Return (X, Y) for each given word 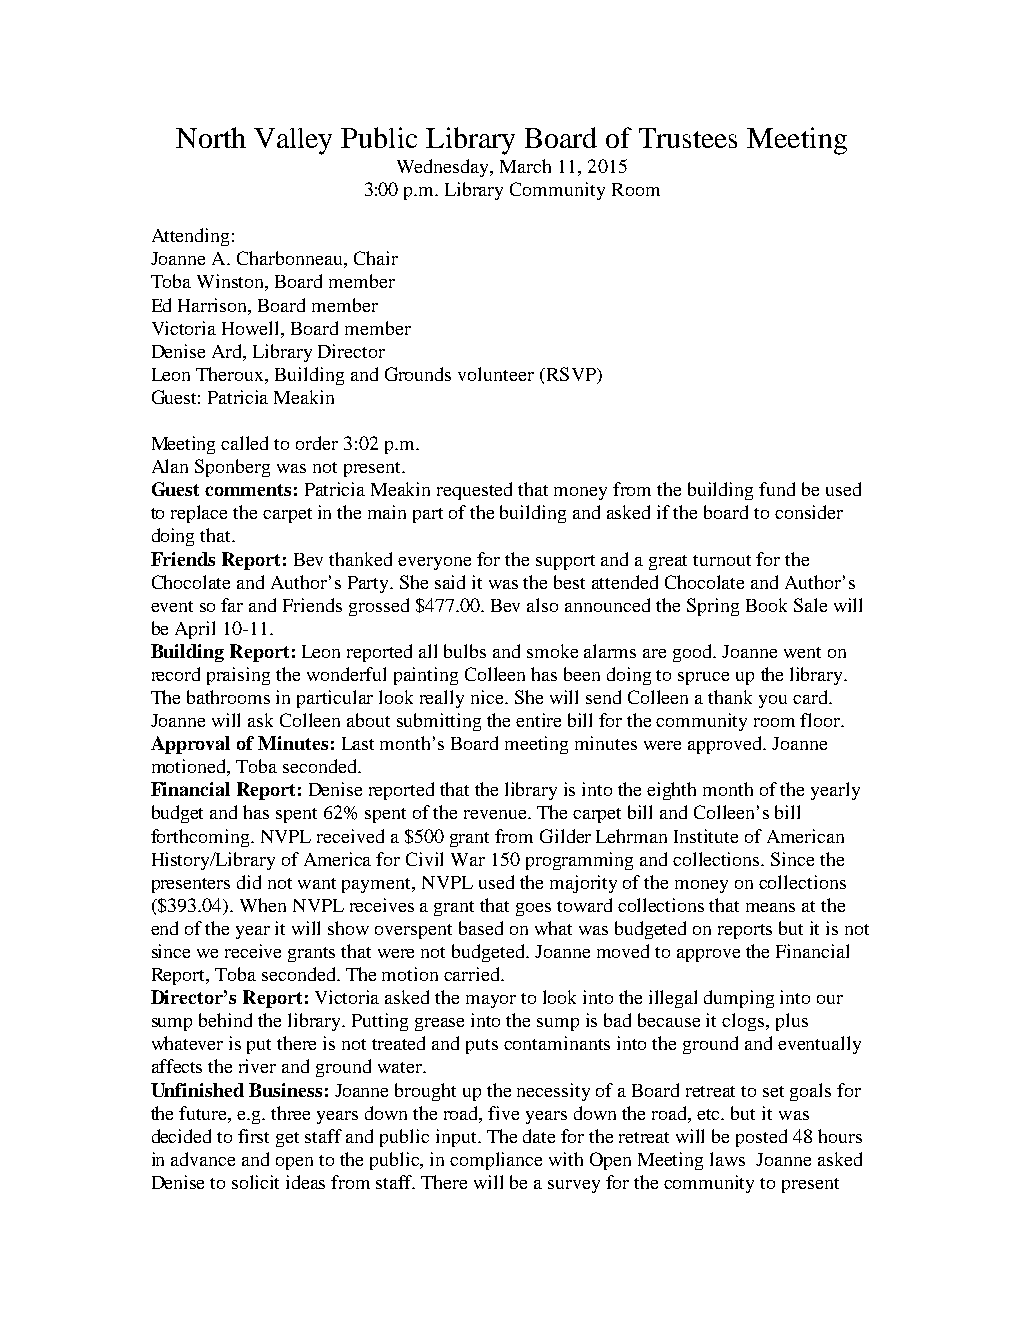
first (253, 1136)
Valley (293, 141)
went (802, 652)
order (317, 443)
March (525, 166)
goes (533, 909)
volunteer (496, 374)
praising (238, 676)
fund (777, 489)
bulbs (465, 651)
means (770, 907)
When (263, 905)
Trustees (688, 138)
